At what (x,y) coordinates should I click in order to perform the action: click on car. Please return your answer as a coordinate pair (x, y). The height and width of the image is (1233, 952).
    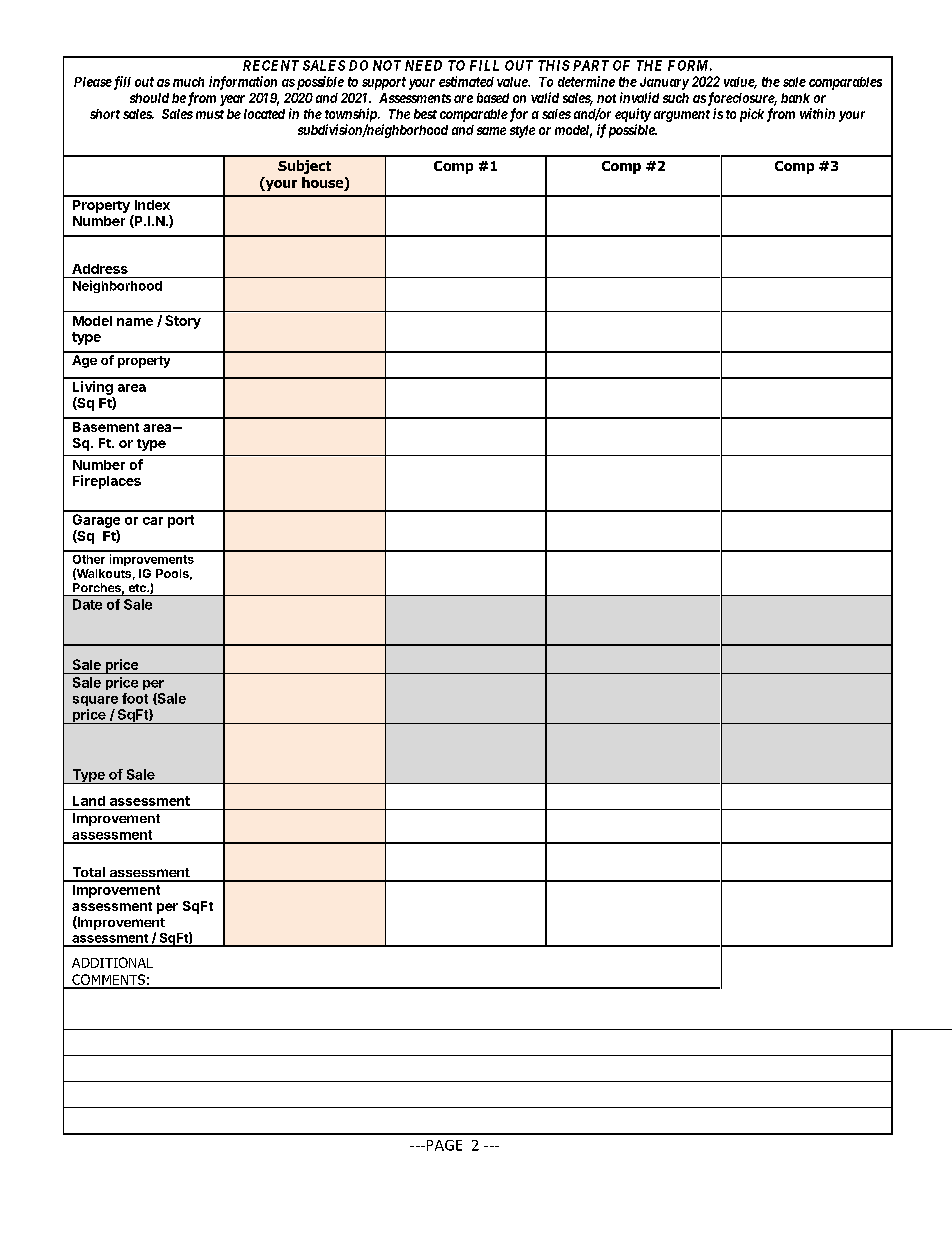
    Looking at the image, I should click on (153, 521).
